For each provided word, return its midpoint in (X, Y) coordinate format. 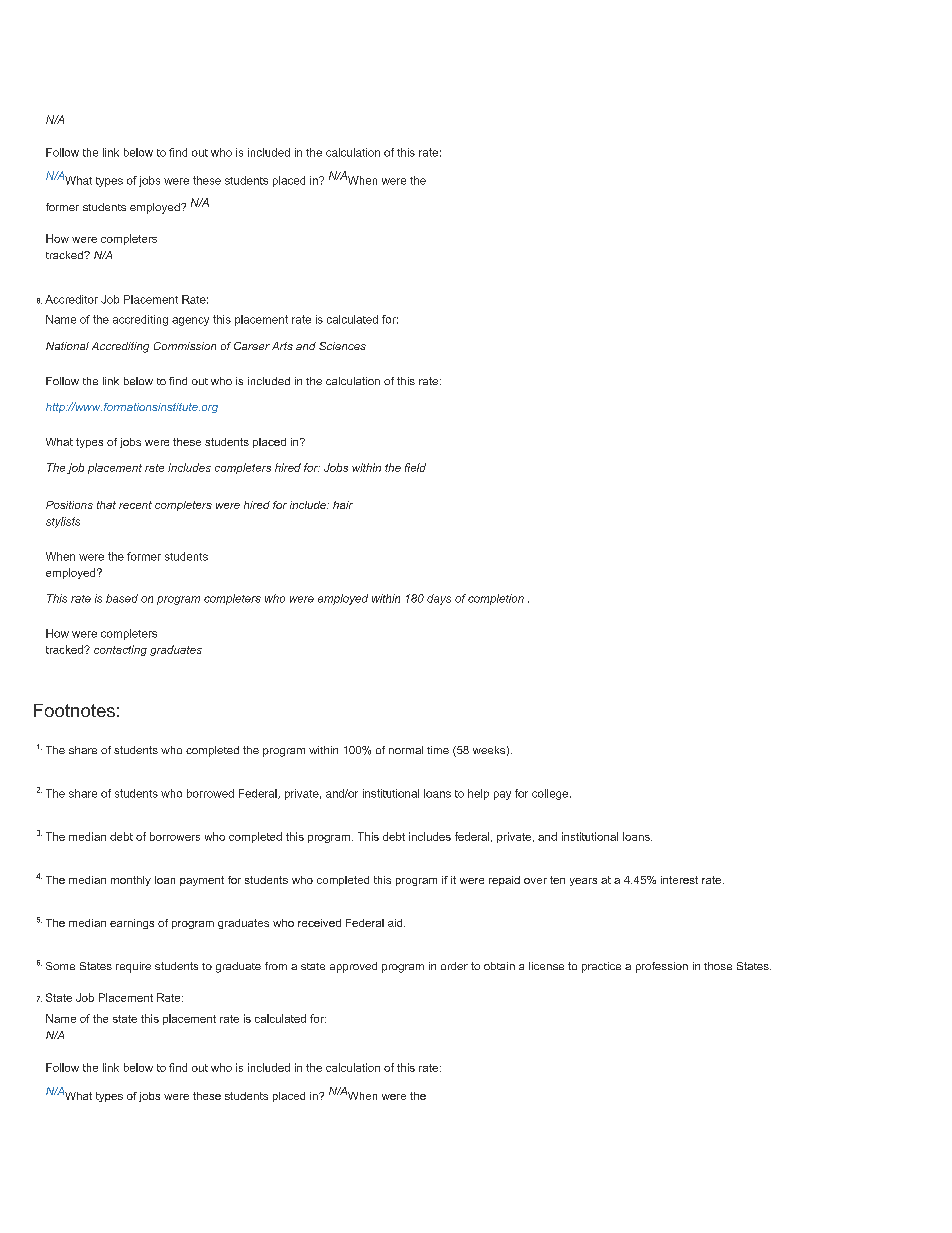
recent (135, 505)
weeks (489, 750)
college (550, 794)
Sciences (342, 346)
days (439, 599)
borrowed (210, 793)
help (478, 794)
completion (496, 599)
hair (343, 505)
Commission (185, 346)
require (133, 967)
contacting (120, 650)
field (415, 467)
